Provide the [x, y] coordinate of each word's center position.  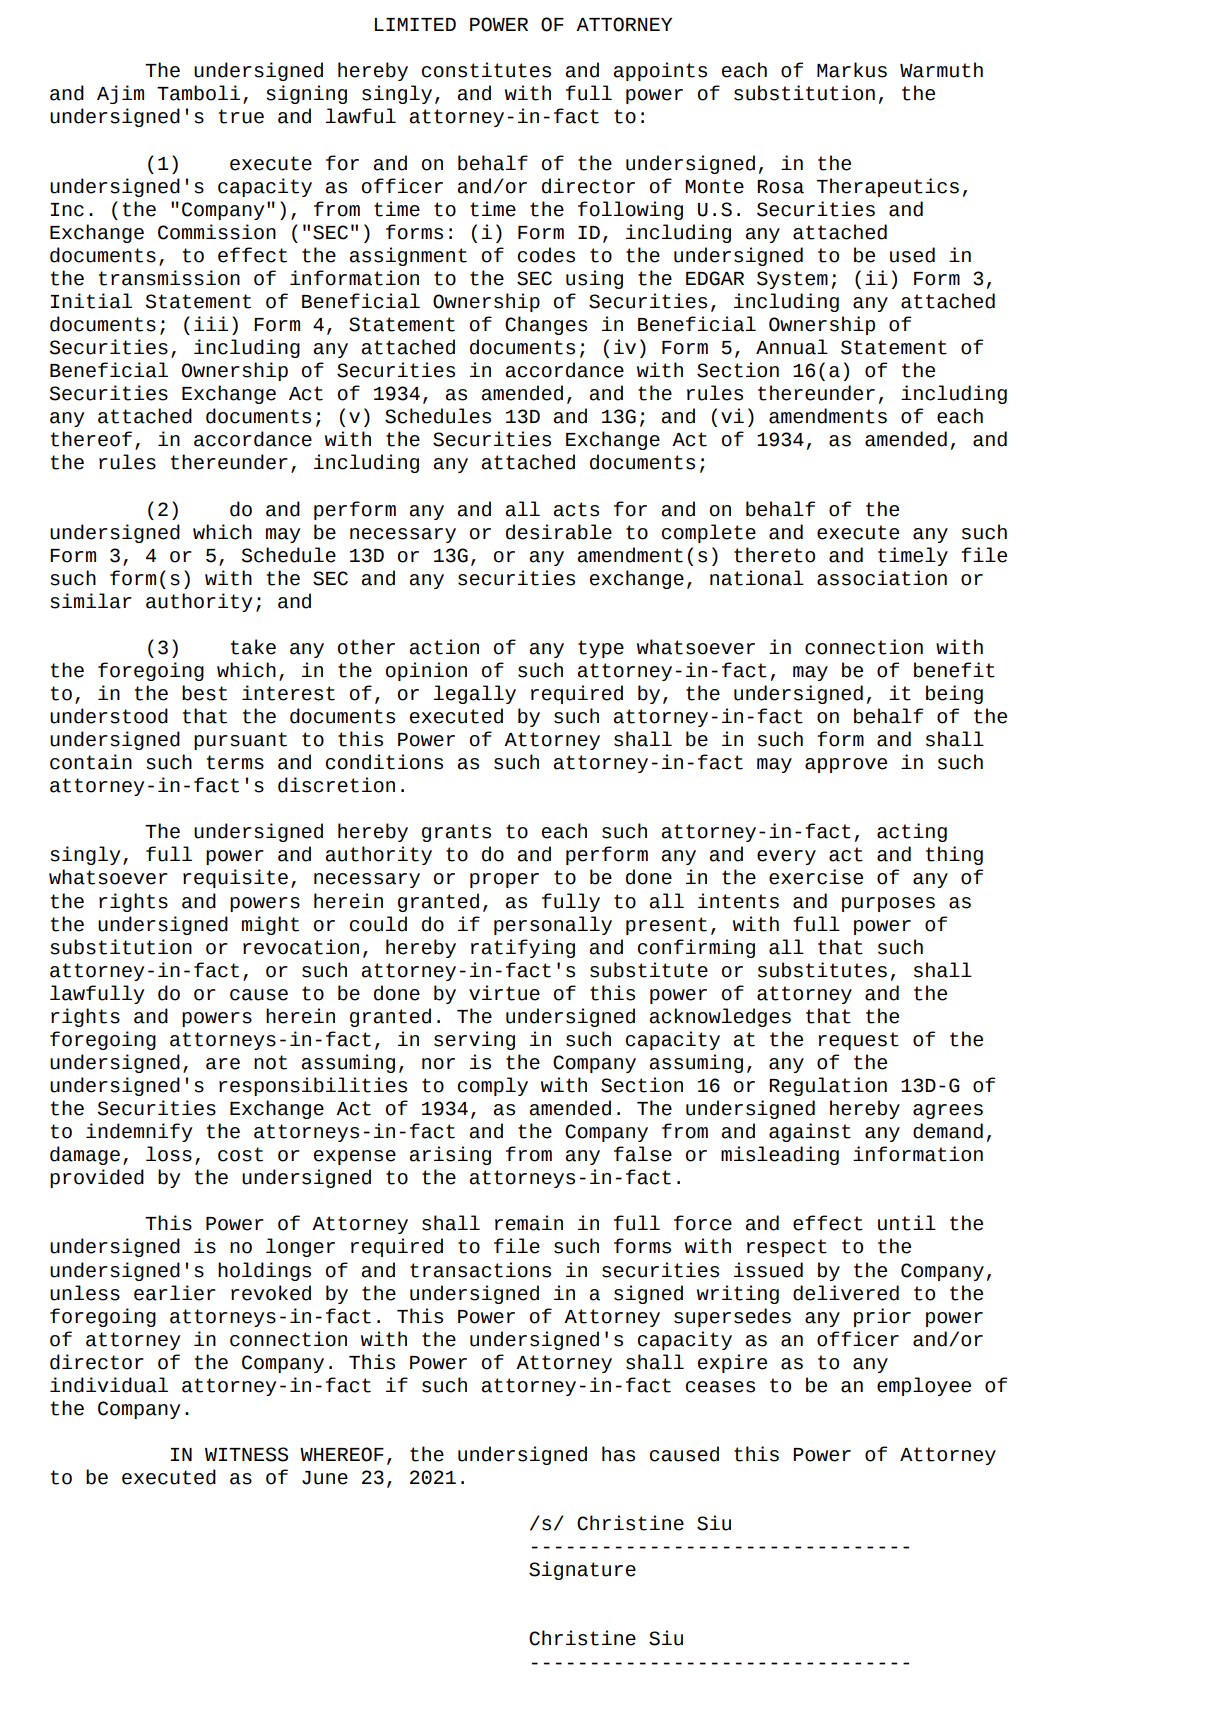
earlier [175, 1293]
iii [211, 323]
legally [475, 694]
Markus [852, 70]
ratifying [523, 948]
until [907, 1223]
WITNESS [246, 1454]
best [204, 693]
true [241, 116]
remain [529, 1223]
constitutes [486, 70]
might [270, 925]
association [882, 578]
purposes [888, 904]
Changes [546, 325]
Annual [792, 347]
